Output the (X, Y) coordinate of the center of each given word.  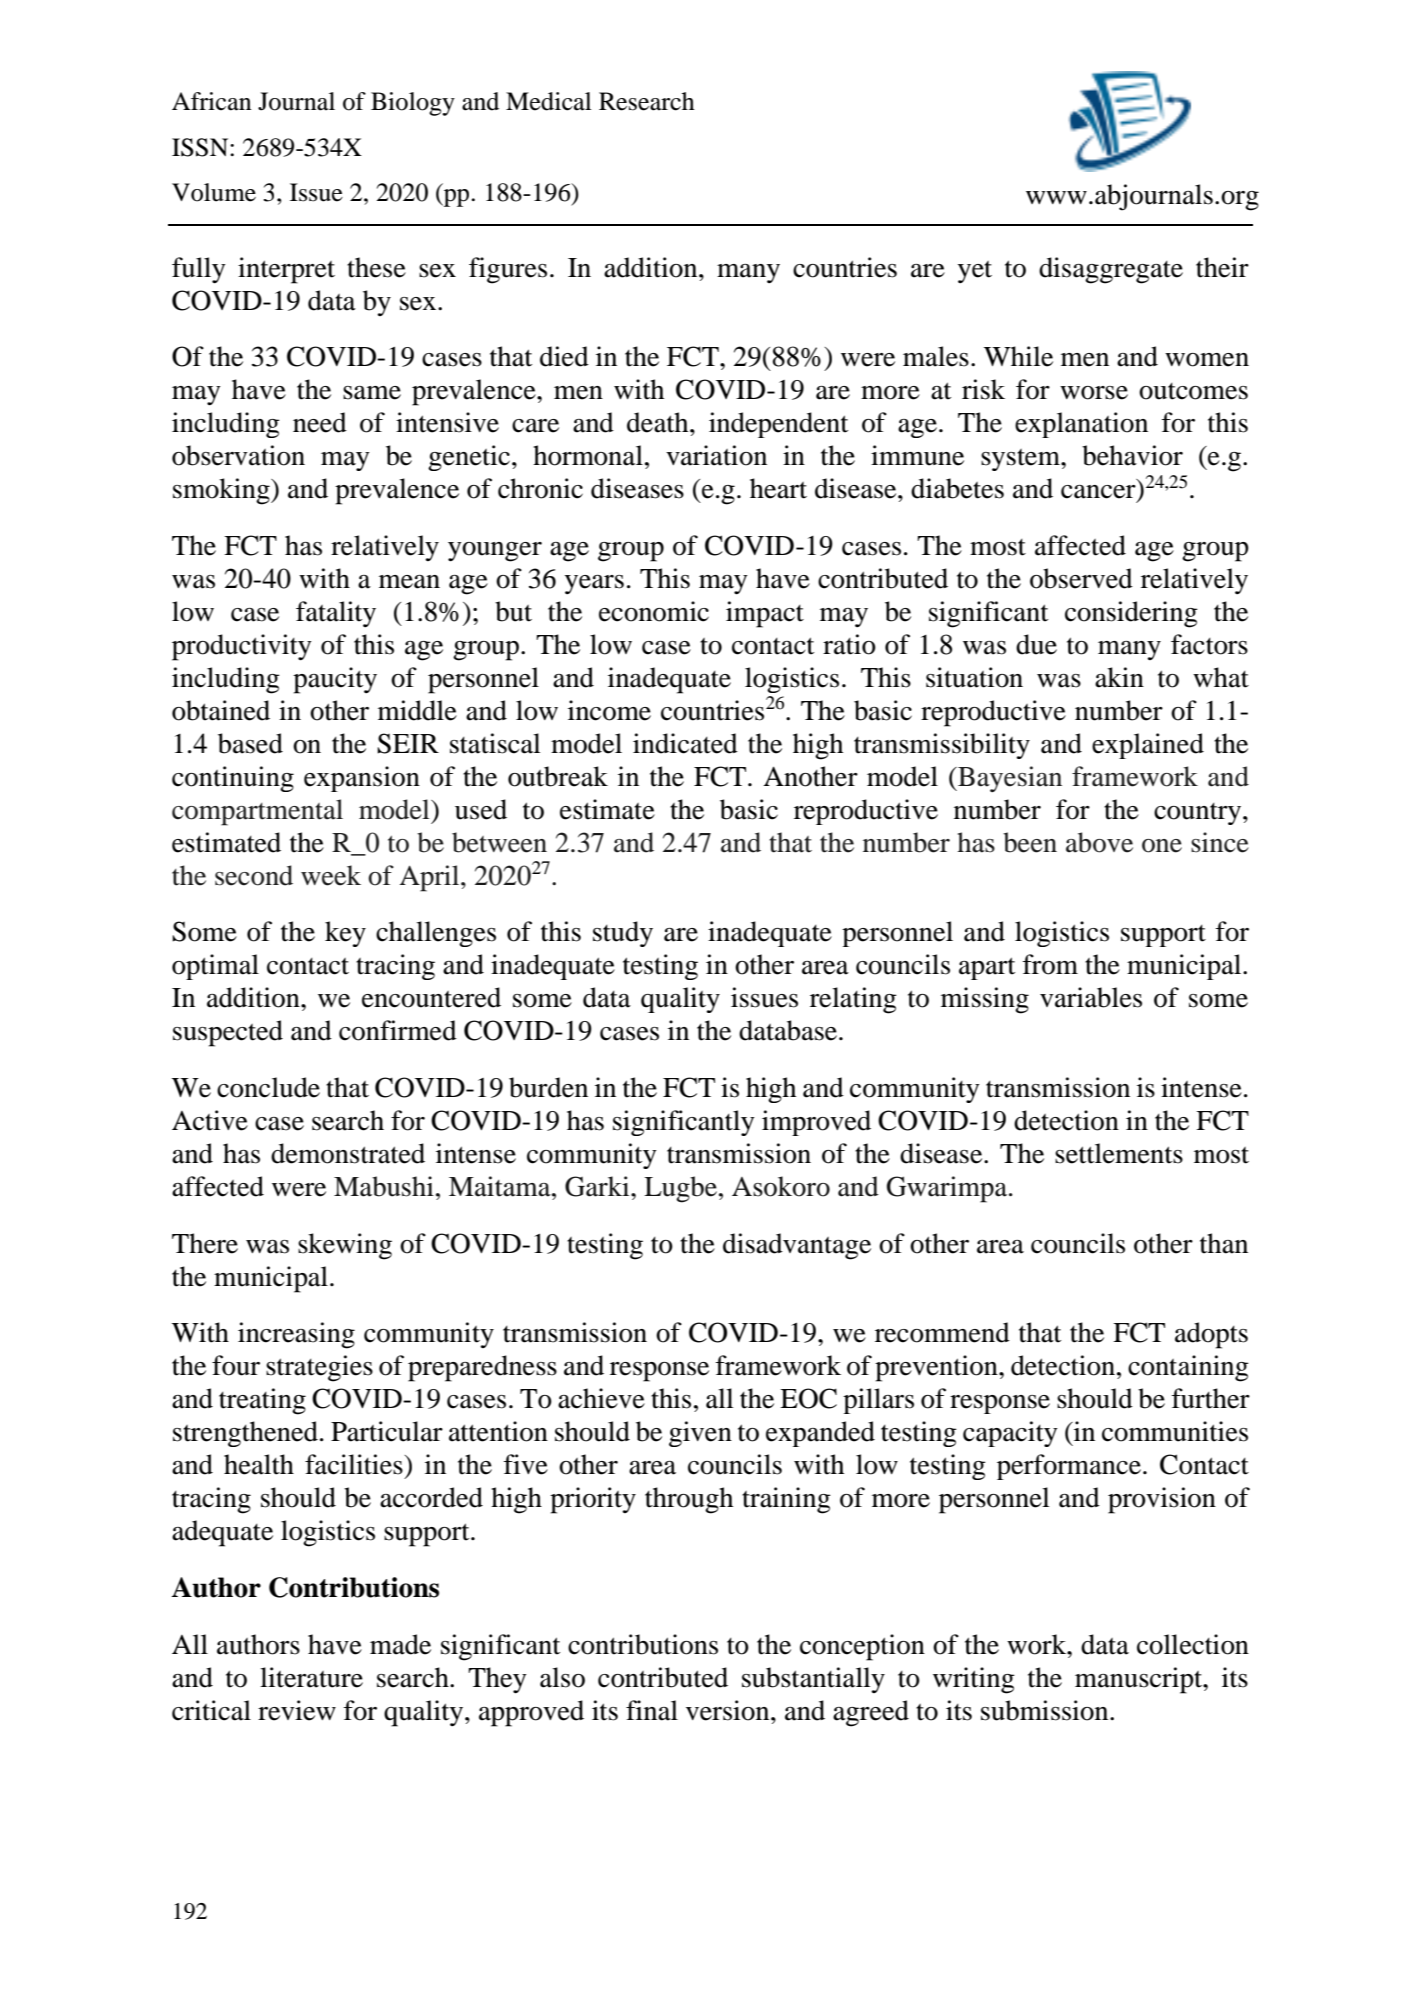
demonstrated (348, 1153)
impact (765, 614)
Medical (549, 101)
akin (1119, 677)
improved (816, 1123)
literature (311, 1677)
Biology (413, 104)
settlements (1119, 1153)
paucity (335, 680)
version (729, 1710)
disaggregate (1111, 270)
